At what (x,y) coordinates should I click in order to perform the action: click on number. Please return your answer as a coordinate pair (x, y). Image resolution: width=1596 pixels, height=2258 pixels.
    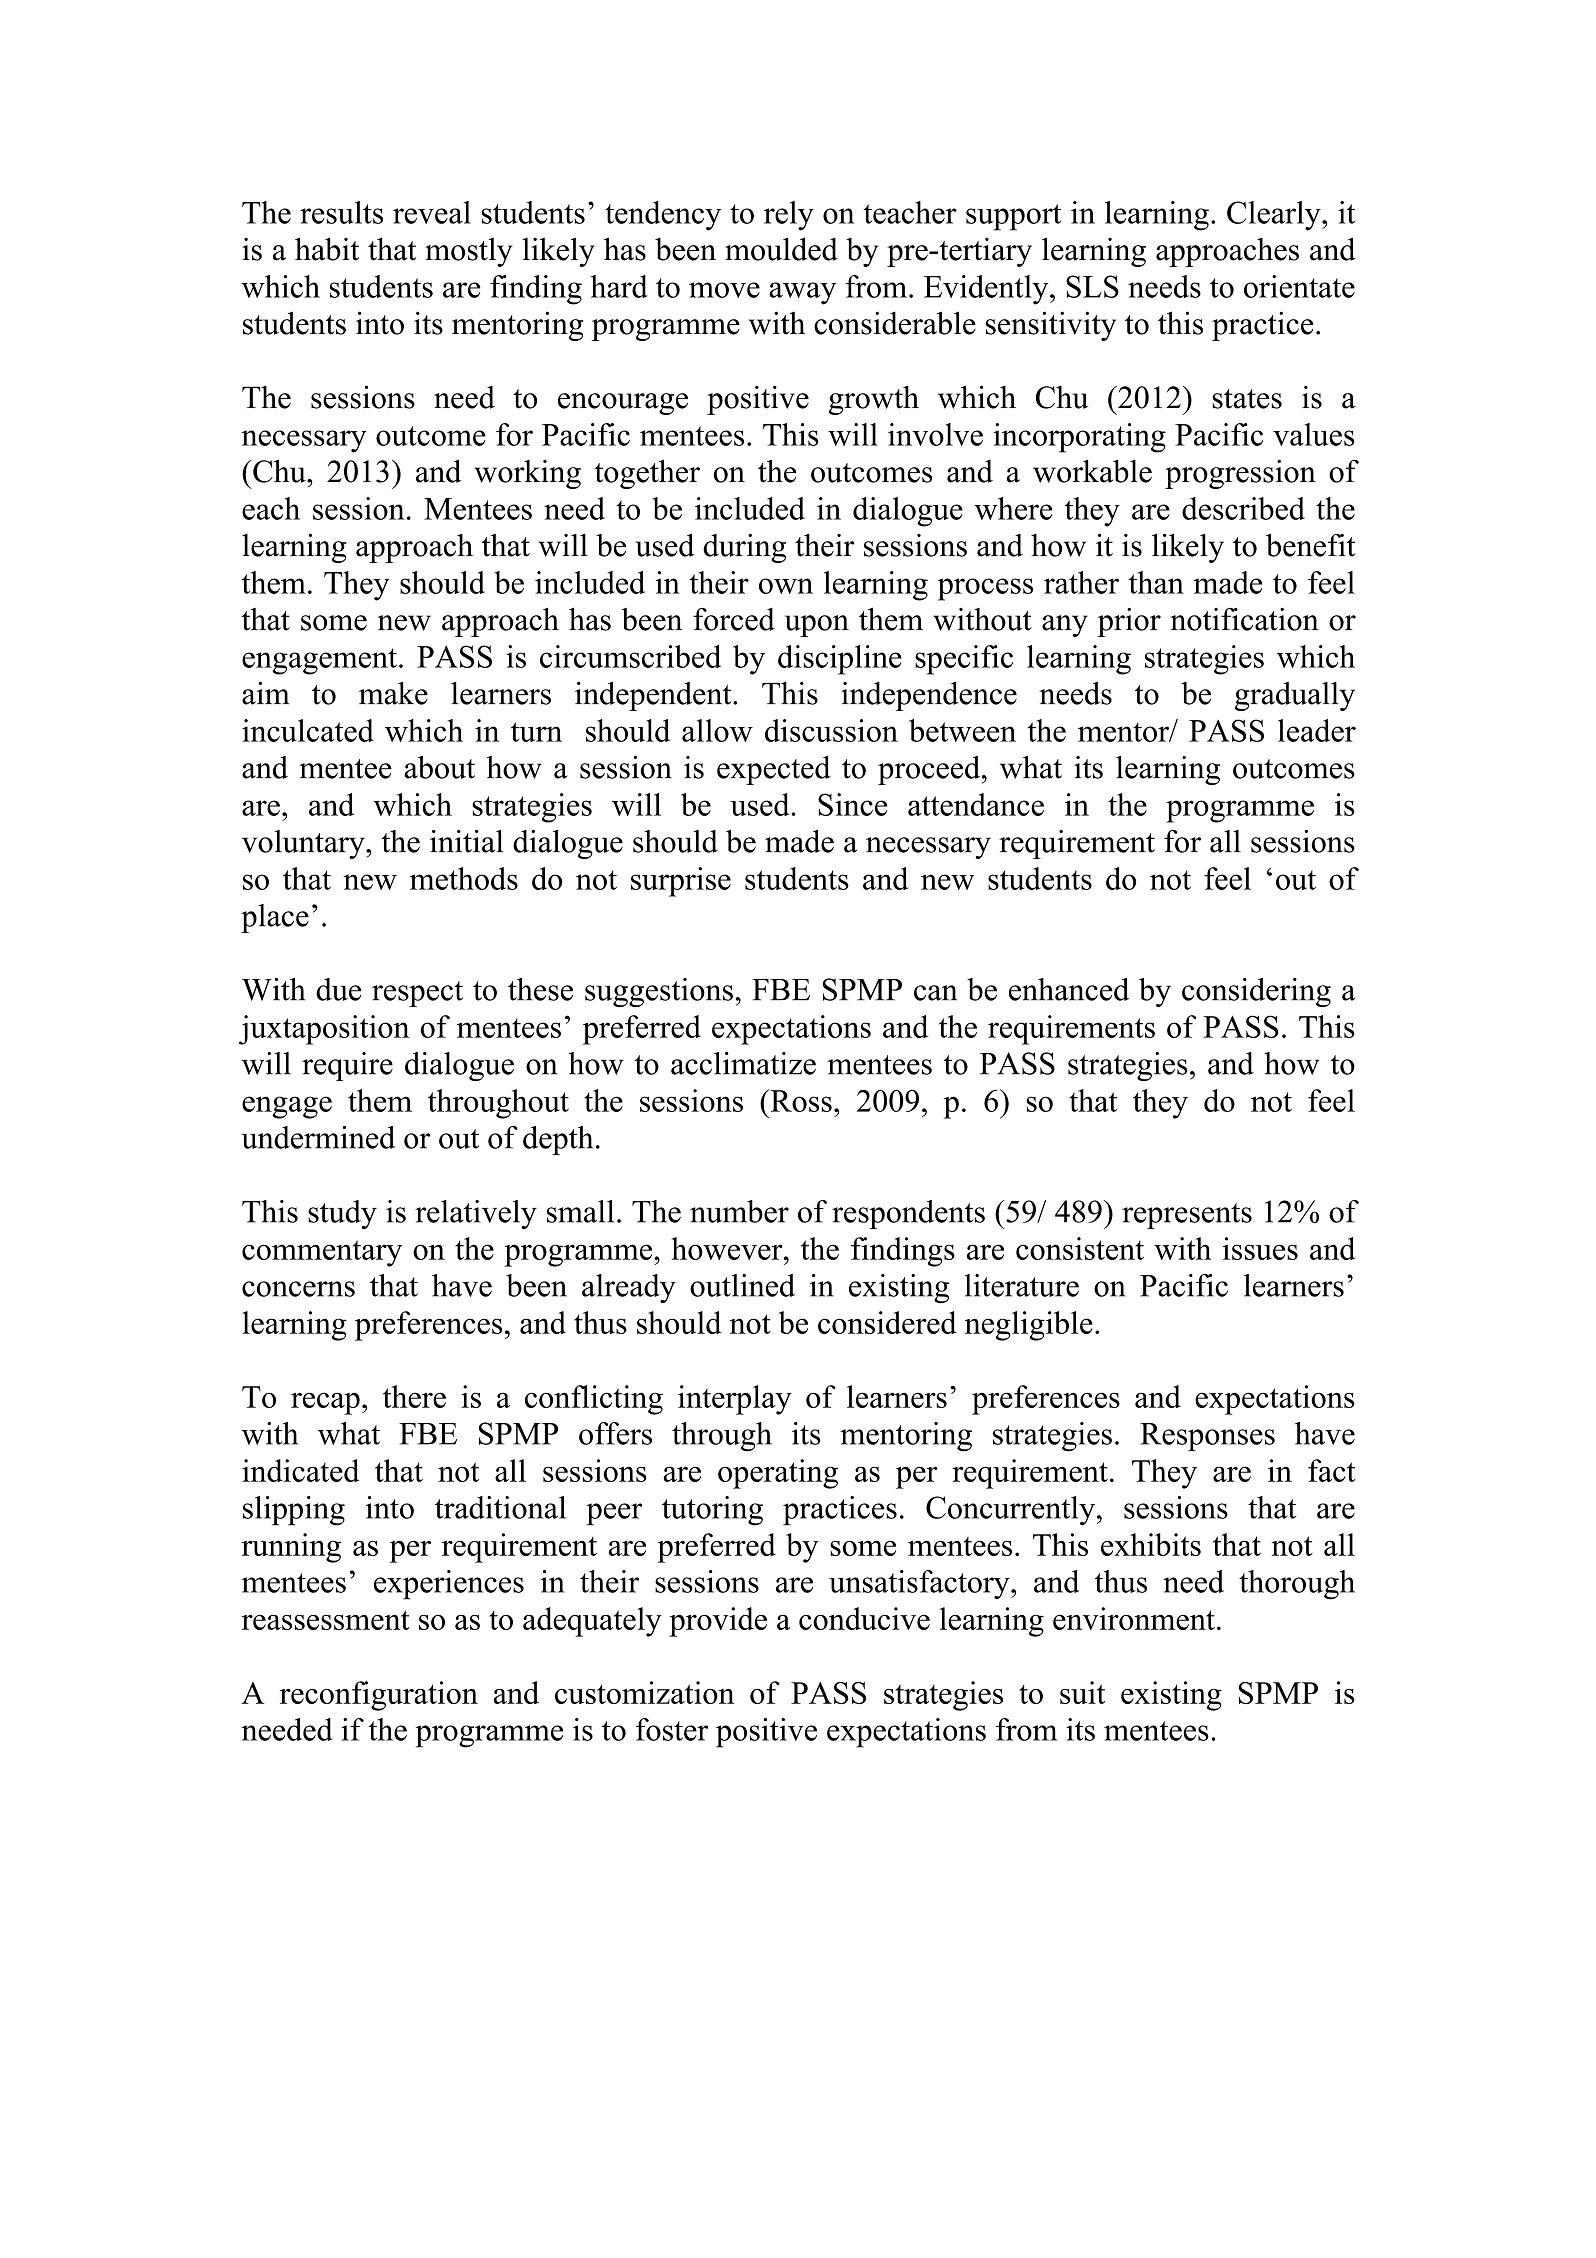
    Looking at the image, I should click on (739, 1211).
